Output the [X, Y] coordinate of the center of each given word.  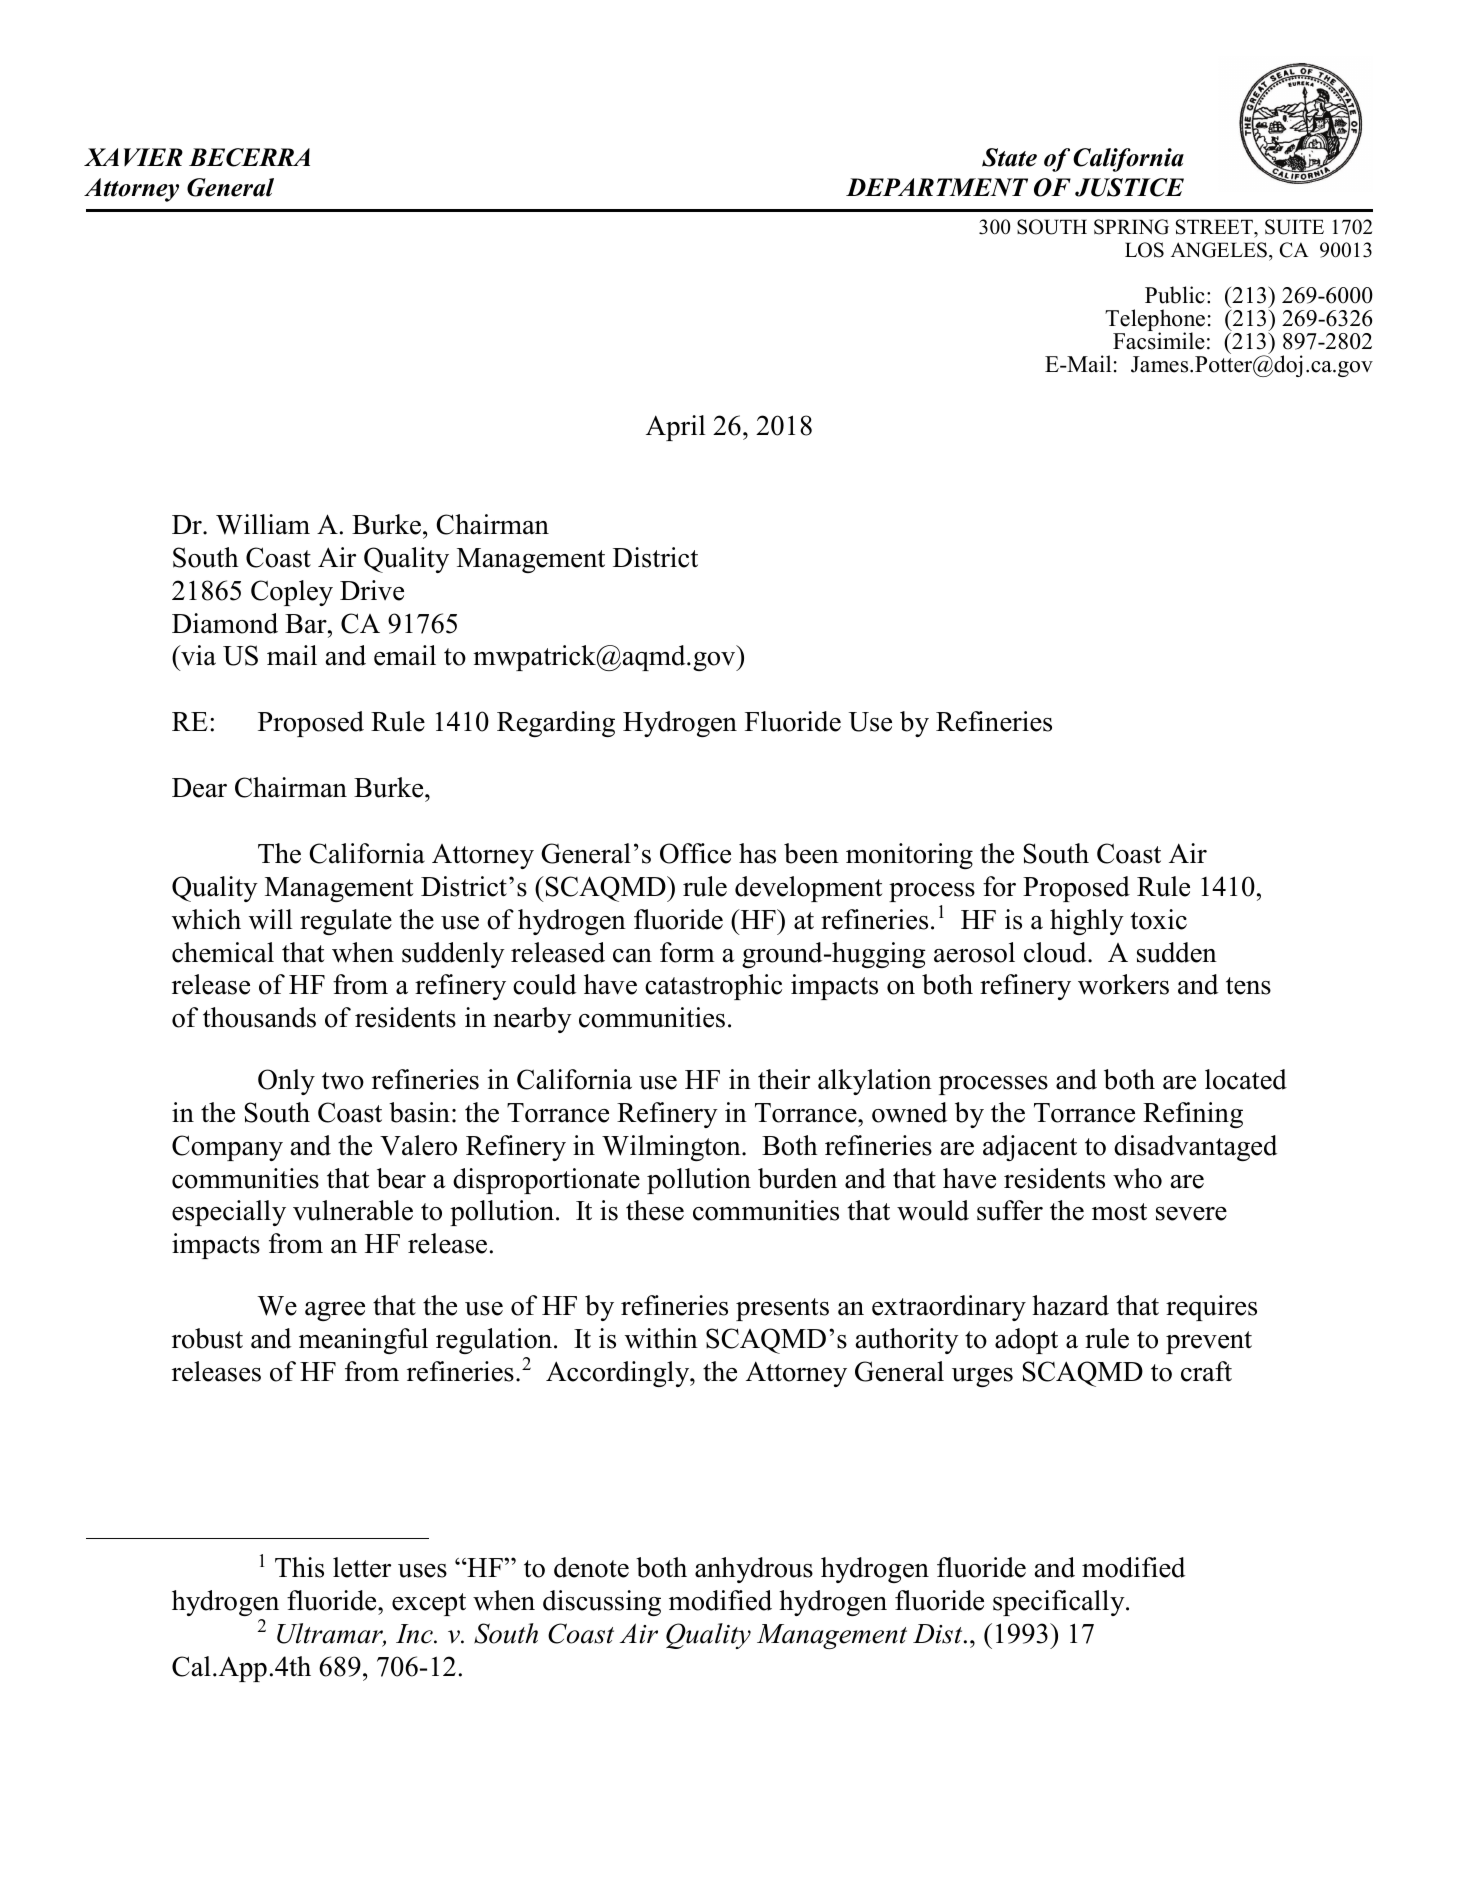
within [661, 1338]
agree [335, 1311]
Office [695, 853]
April [676, 428]
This [299, 1567]
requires [1211, 1308]
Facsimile [1159, 340]
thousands [259, 1017]
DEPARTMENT [937, 187]
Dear [199, 788]
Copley [292, 593]
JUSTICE [1129, 187]
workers [1123, 984]
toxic [1159, 919]
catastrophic [713, 987]
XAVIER [133, 157]
